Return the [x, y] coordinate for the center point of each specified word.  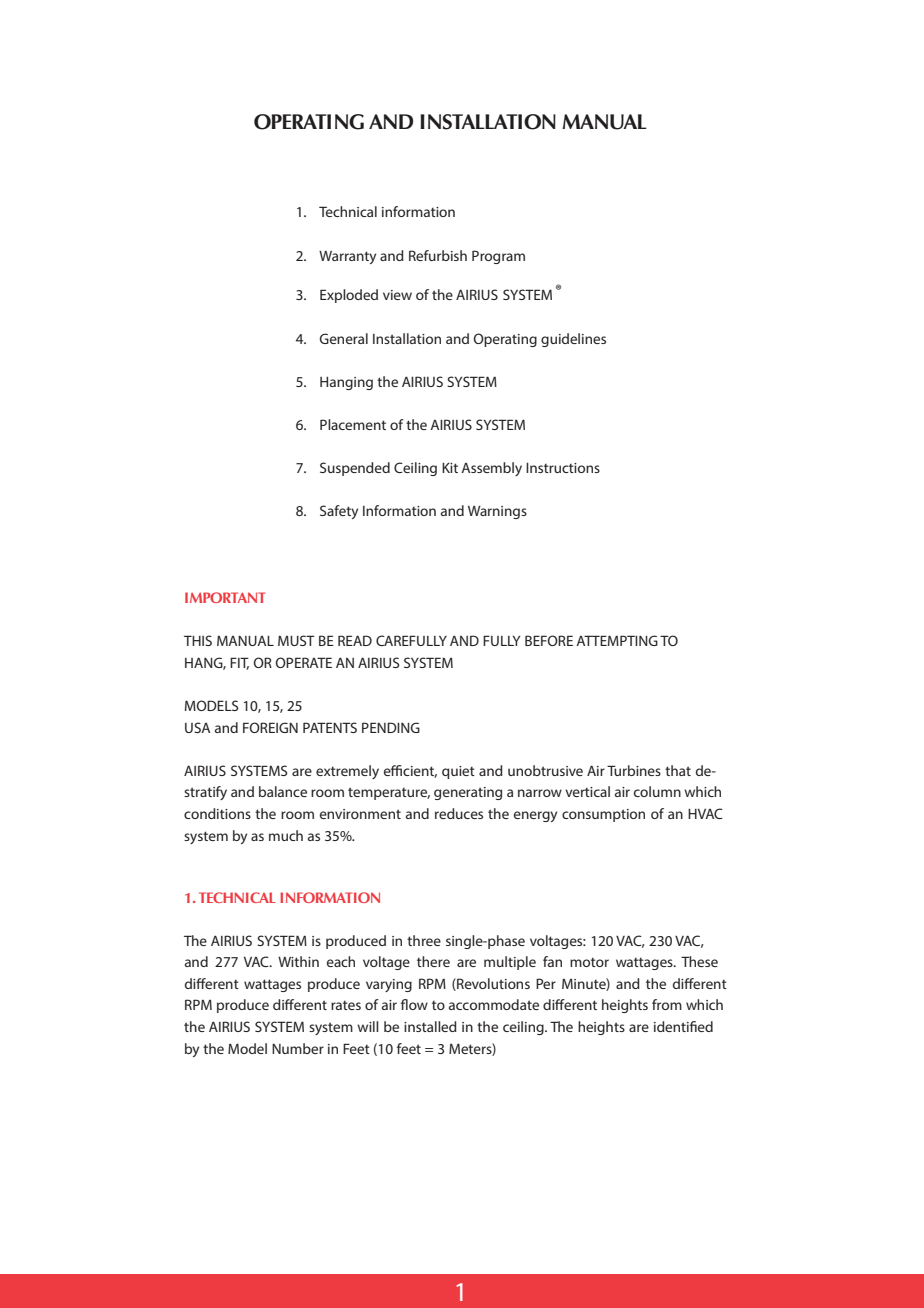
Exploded [349, 296]
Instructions [563, 468]
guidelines [573, 340]
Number [298, 1048]
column [657, 791]
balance [283, 791]
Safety [339, 512]
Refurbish [438, 255]
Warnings [497, 512]
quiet [458, 772]
